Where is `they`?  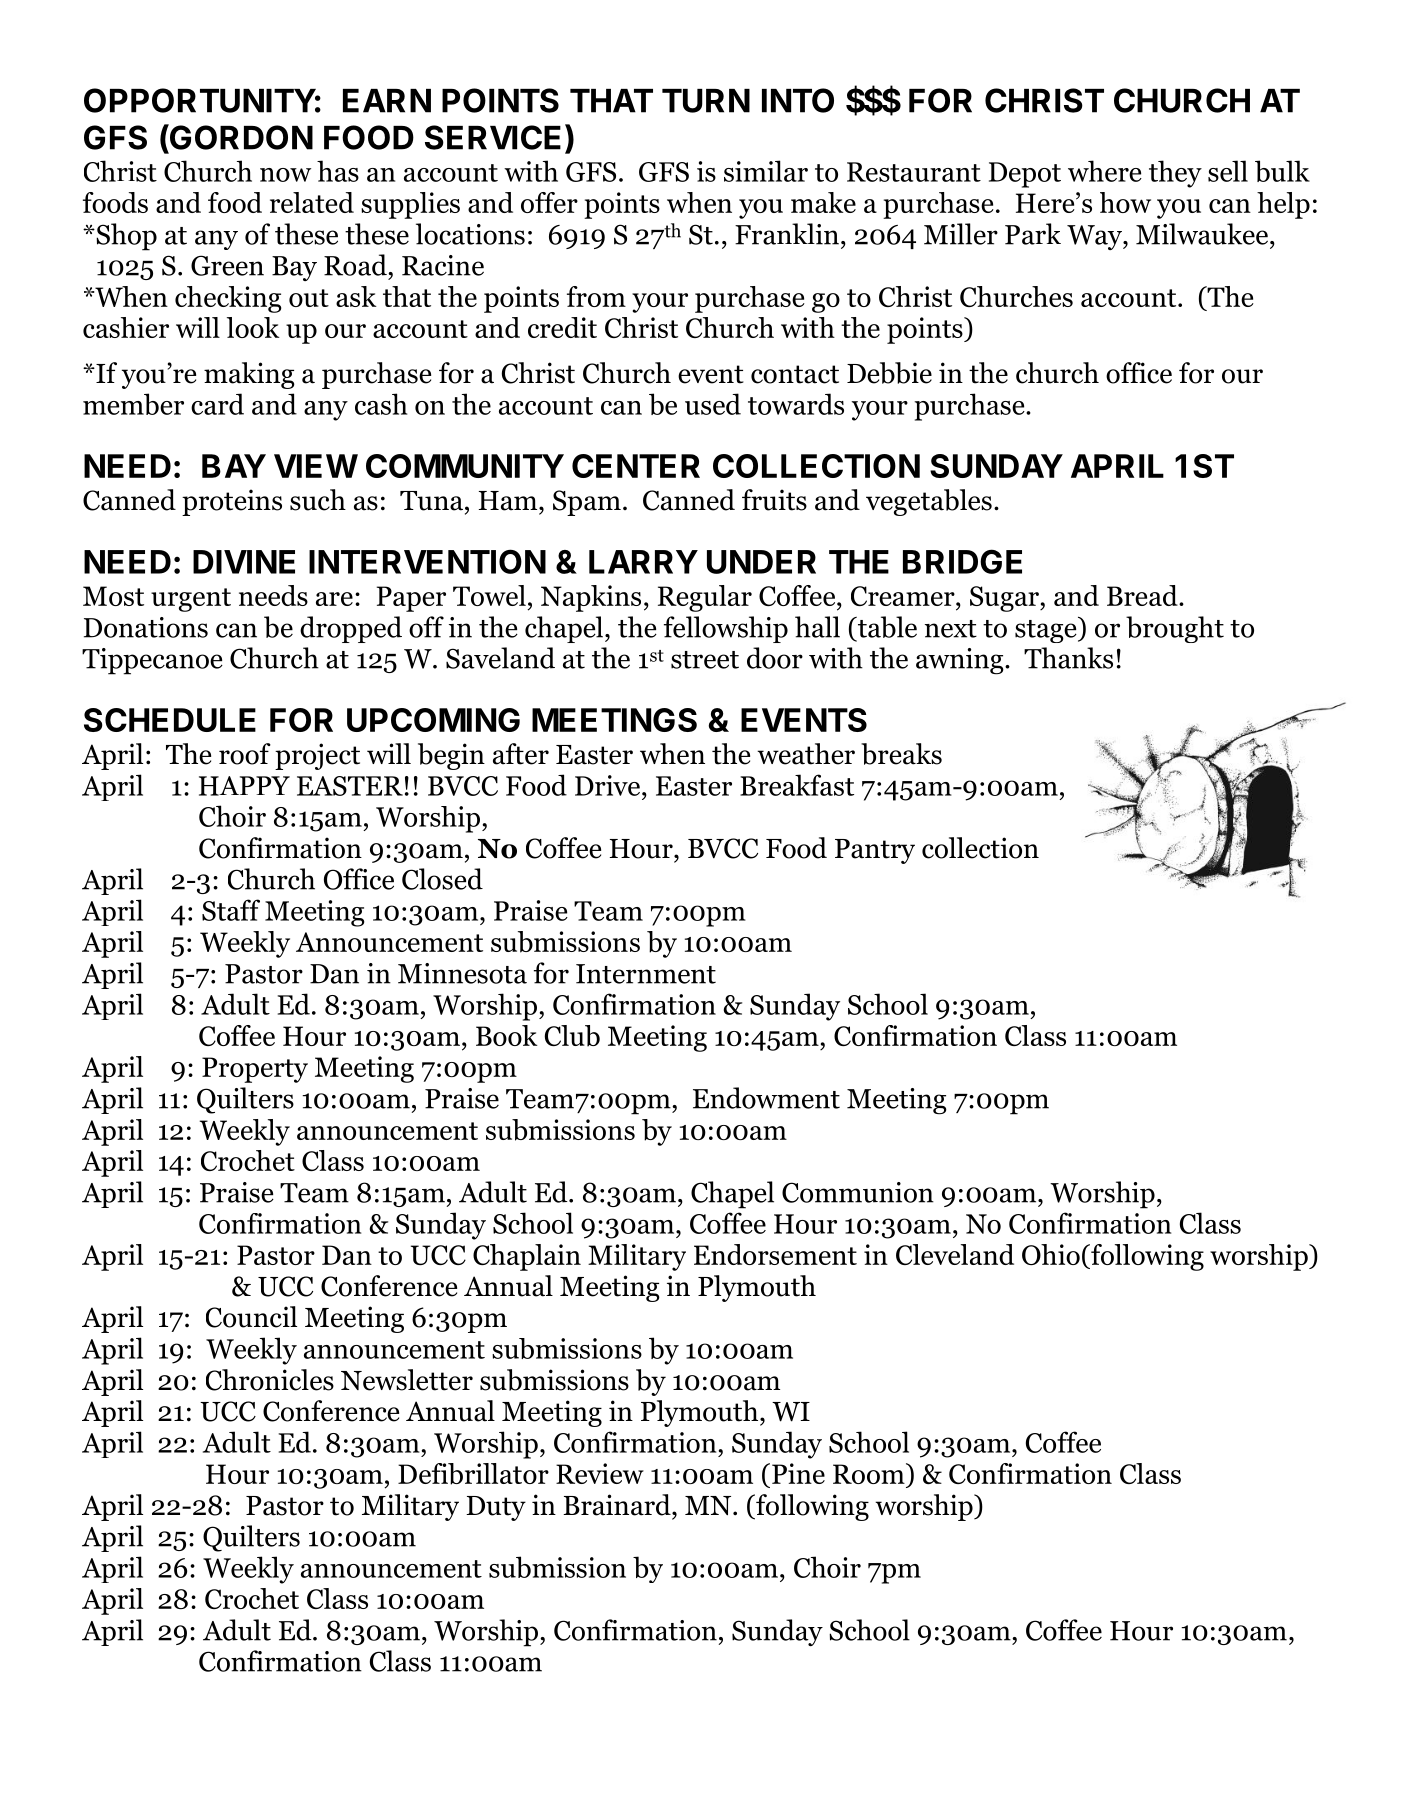
they is located at coordinates (1175, 174).
